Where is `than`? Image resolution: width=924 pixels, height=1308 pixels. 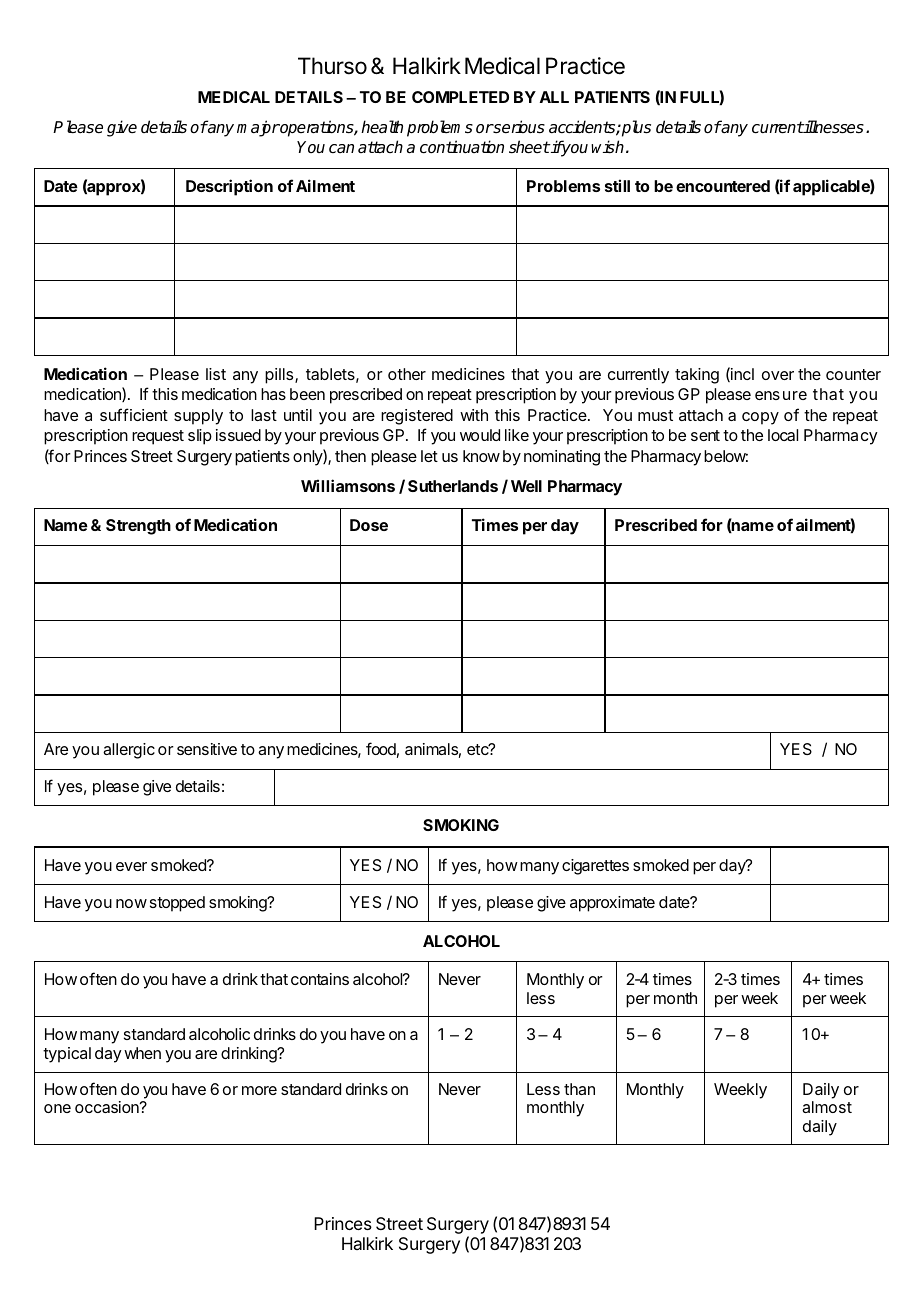 than is located at coordinates (579, 1089).
